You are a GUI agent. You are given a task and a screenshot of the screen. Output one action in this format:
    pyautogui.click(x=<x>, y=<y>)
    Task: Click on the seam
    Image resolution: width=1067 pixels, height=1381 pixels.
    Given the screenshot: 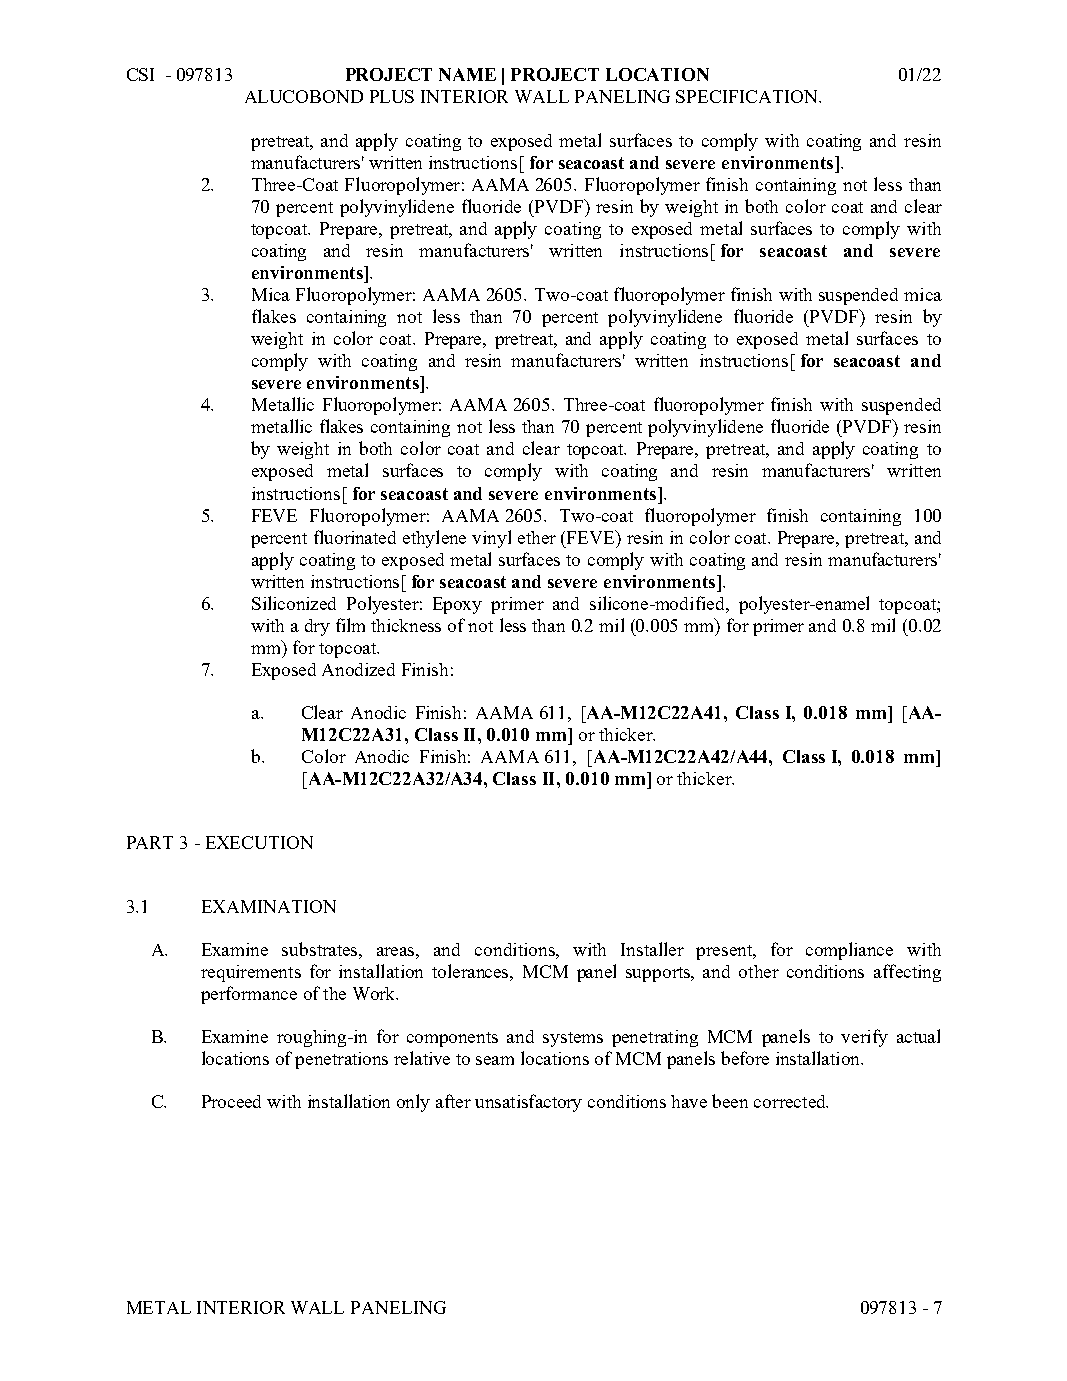 What is the action you would take?
    pyautogui.click(x=495, y=1060)
